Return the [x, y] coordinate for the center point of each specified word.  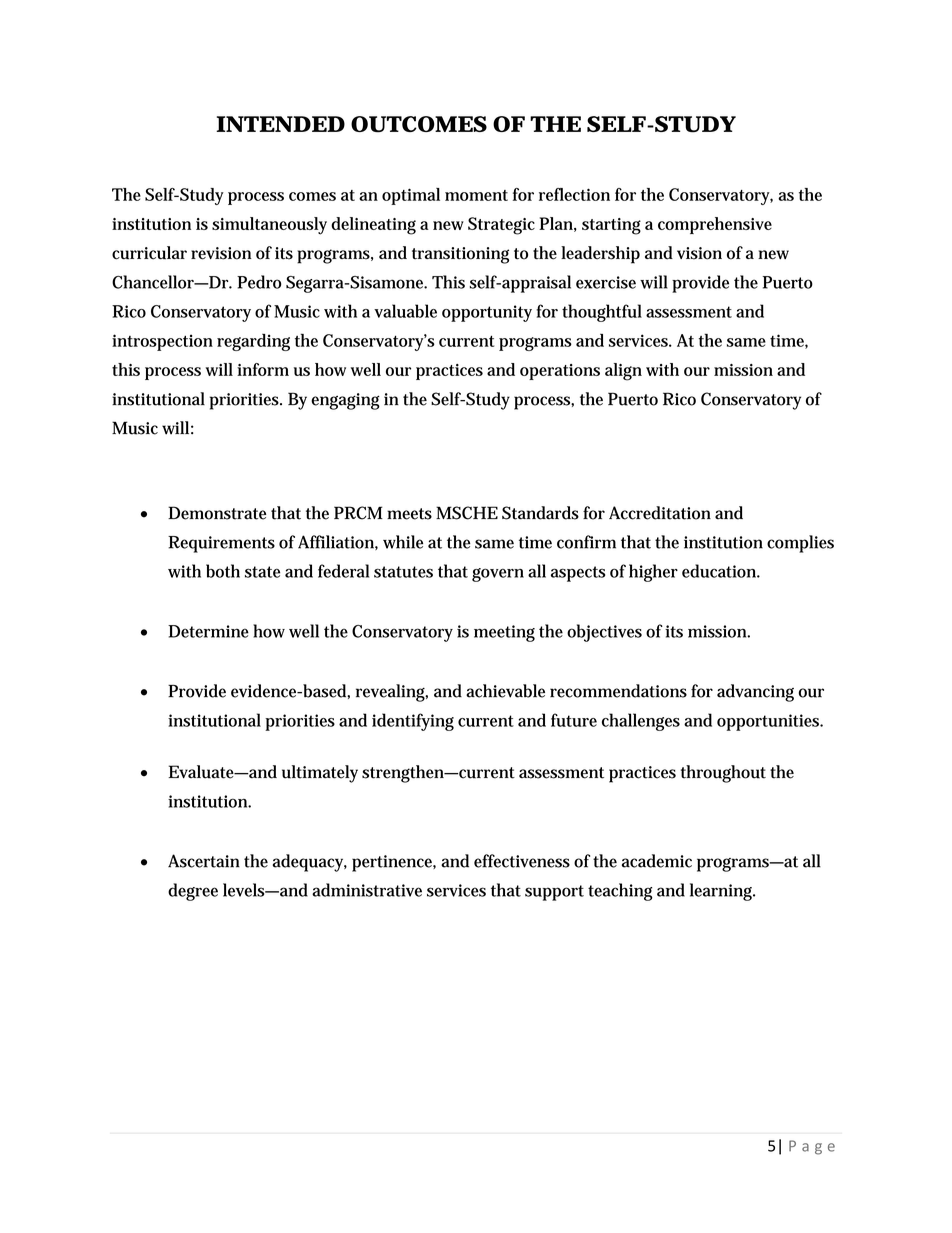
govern [498, 575]
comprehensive [715, 225]
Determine [208, 631]
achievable [505, 691]
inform [263, 369]
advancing [755, 693]
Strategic [501, 226]
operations [560, 372]
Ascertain [204, 861]
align [623, 372]
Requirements [221, 544]
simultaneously [269, 226]
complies [800, 544]
